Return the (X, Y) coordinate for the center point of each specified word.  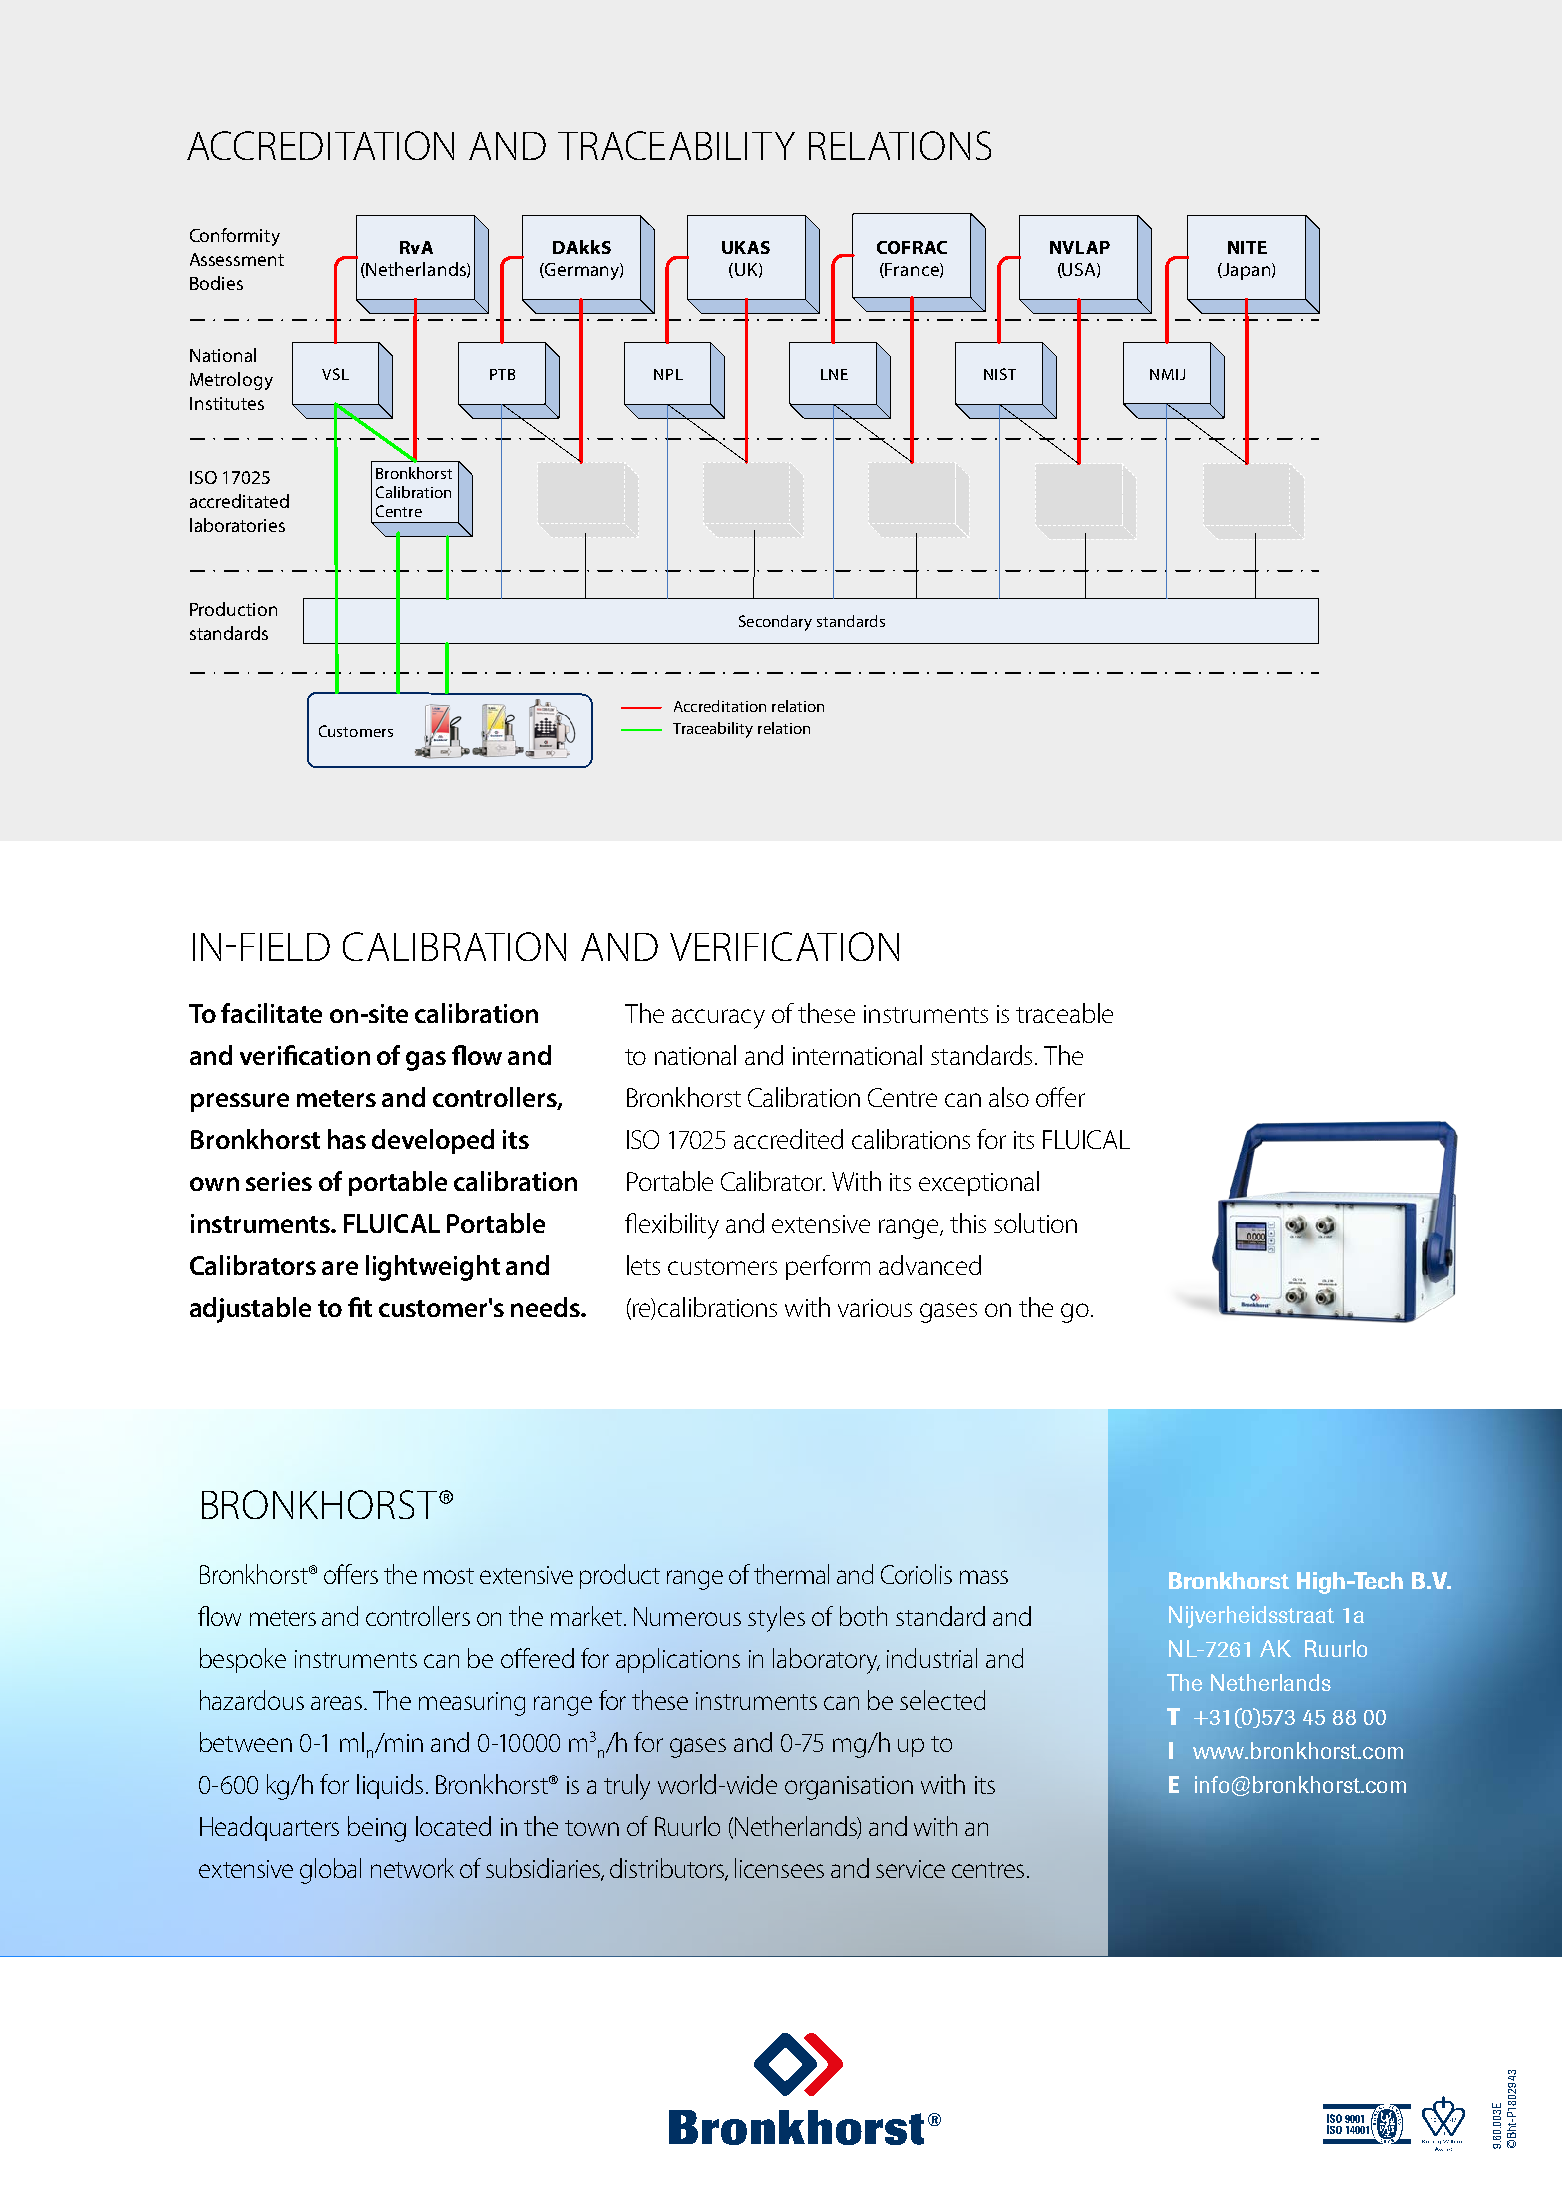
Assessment (237, 259)
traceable (1064, 1013)
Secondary (775, 623)
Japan (1247, 271)
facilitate (271, 1013)
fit (360, 1307)
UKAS (746, 247)
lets (643, 1265)
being (377, 1829)
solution (1035, 1223)
